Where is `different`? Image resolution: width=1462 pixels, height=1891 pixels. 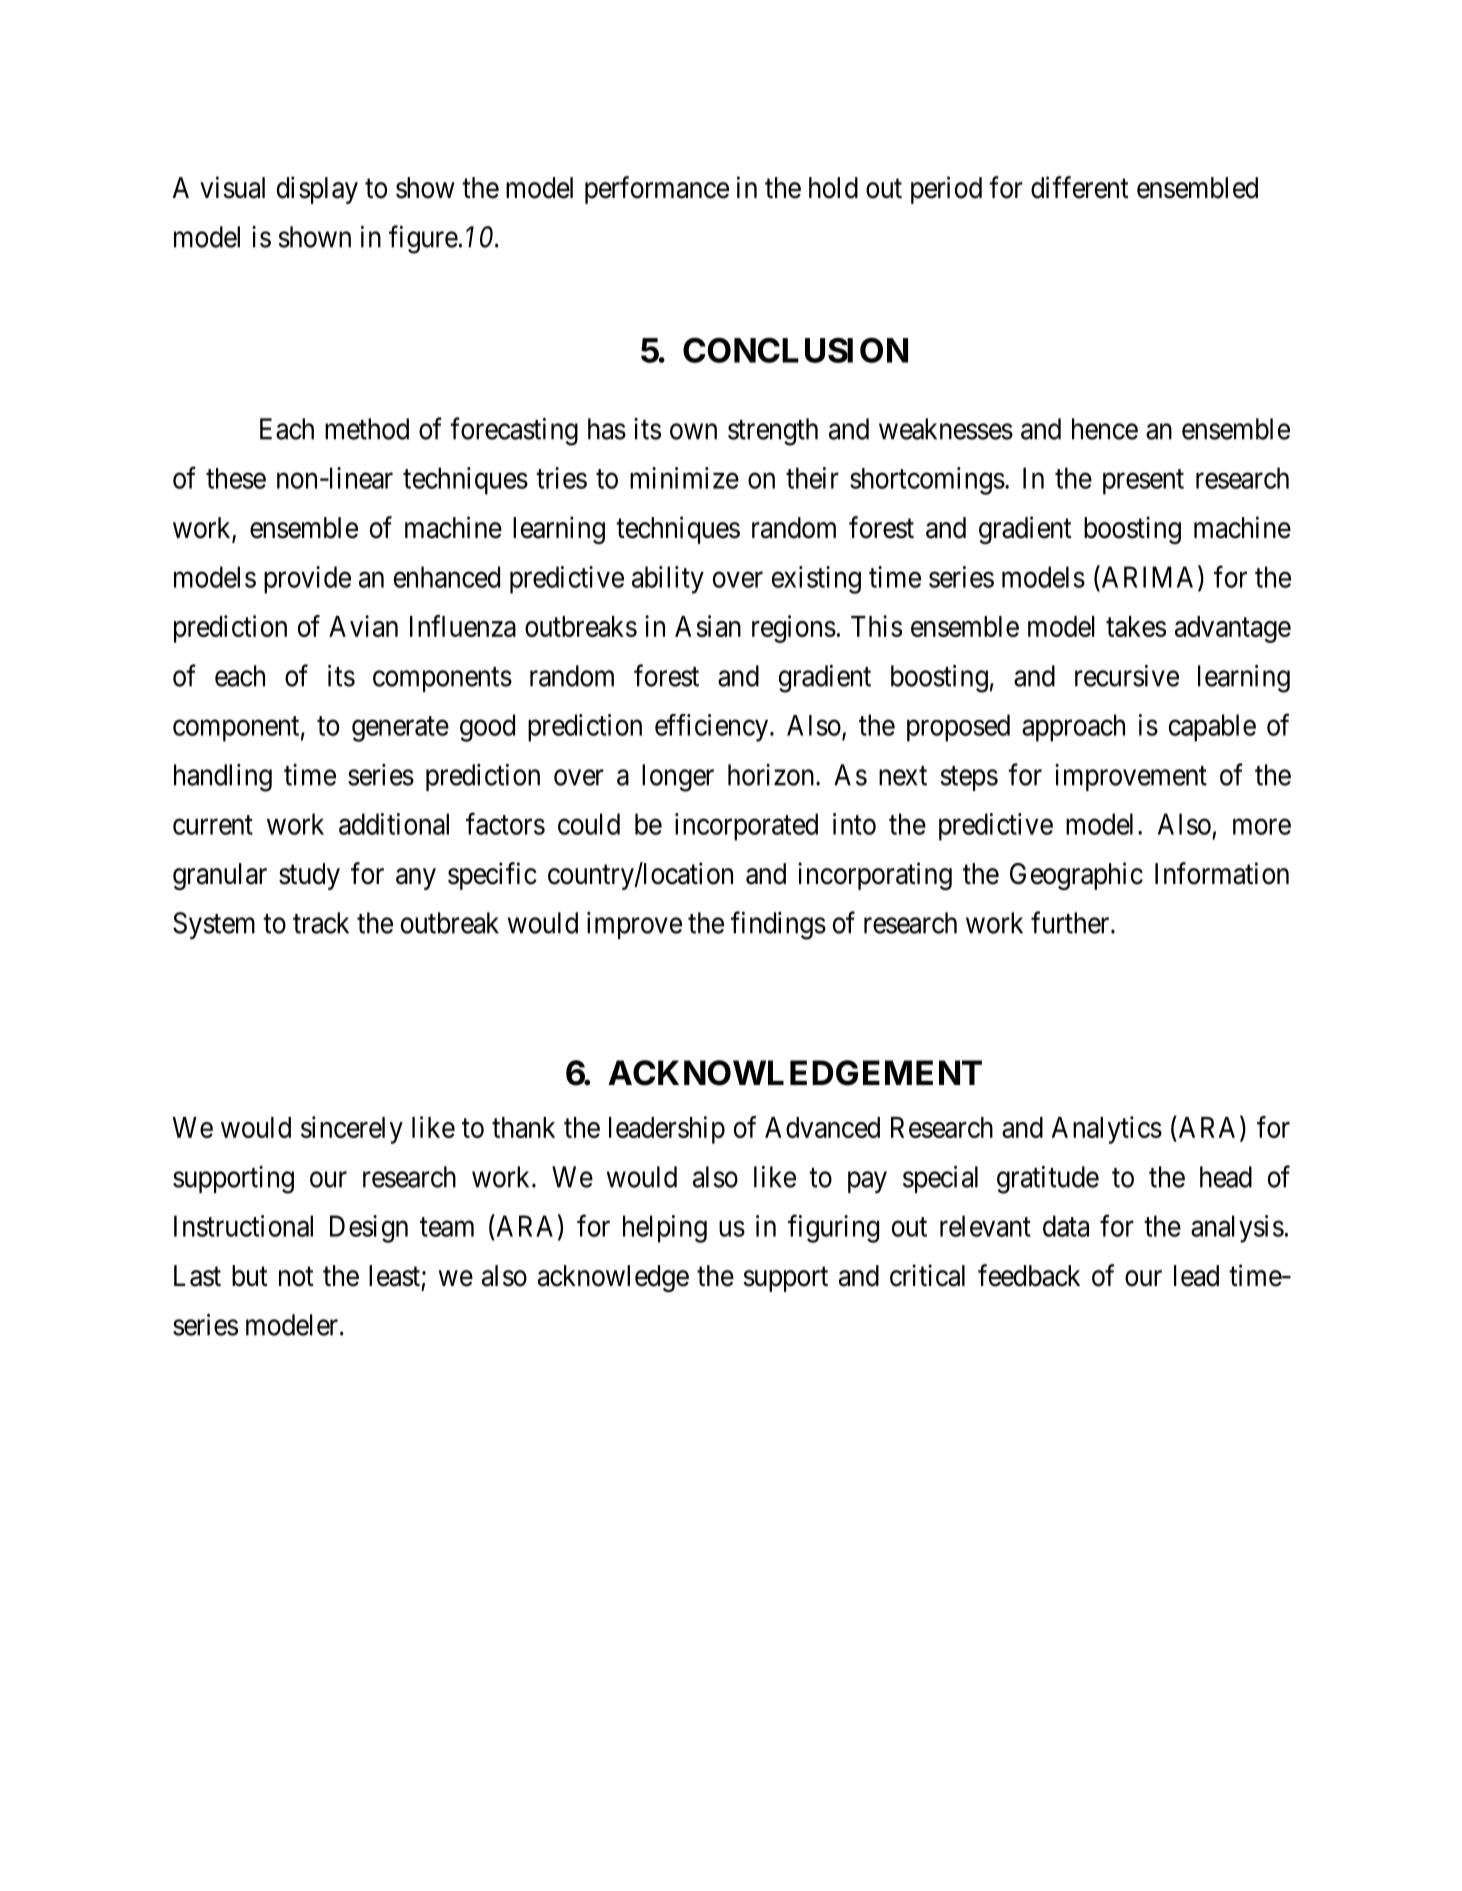
different is located at coordinates (1080, 187).
